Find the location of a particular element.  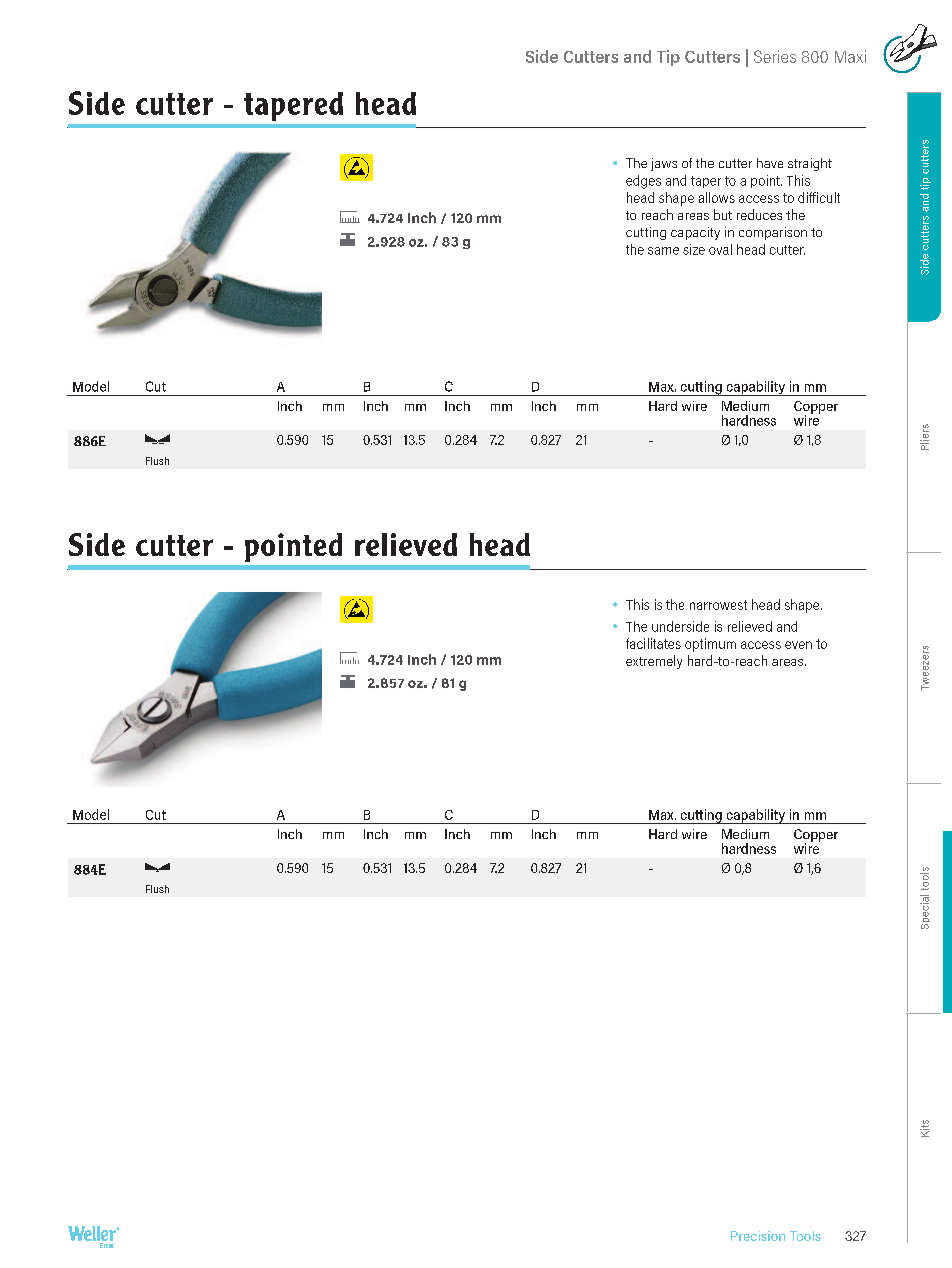

optimum is located at coordinates (710, 645).
